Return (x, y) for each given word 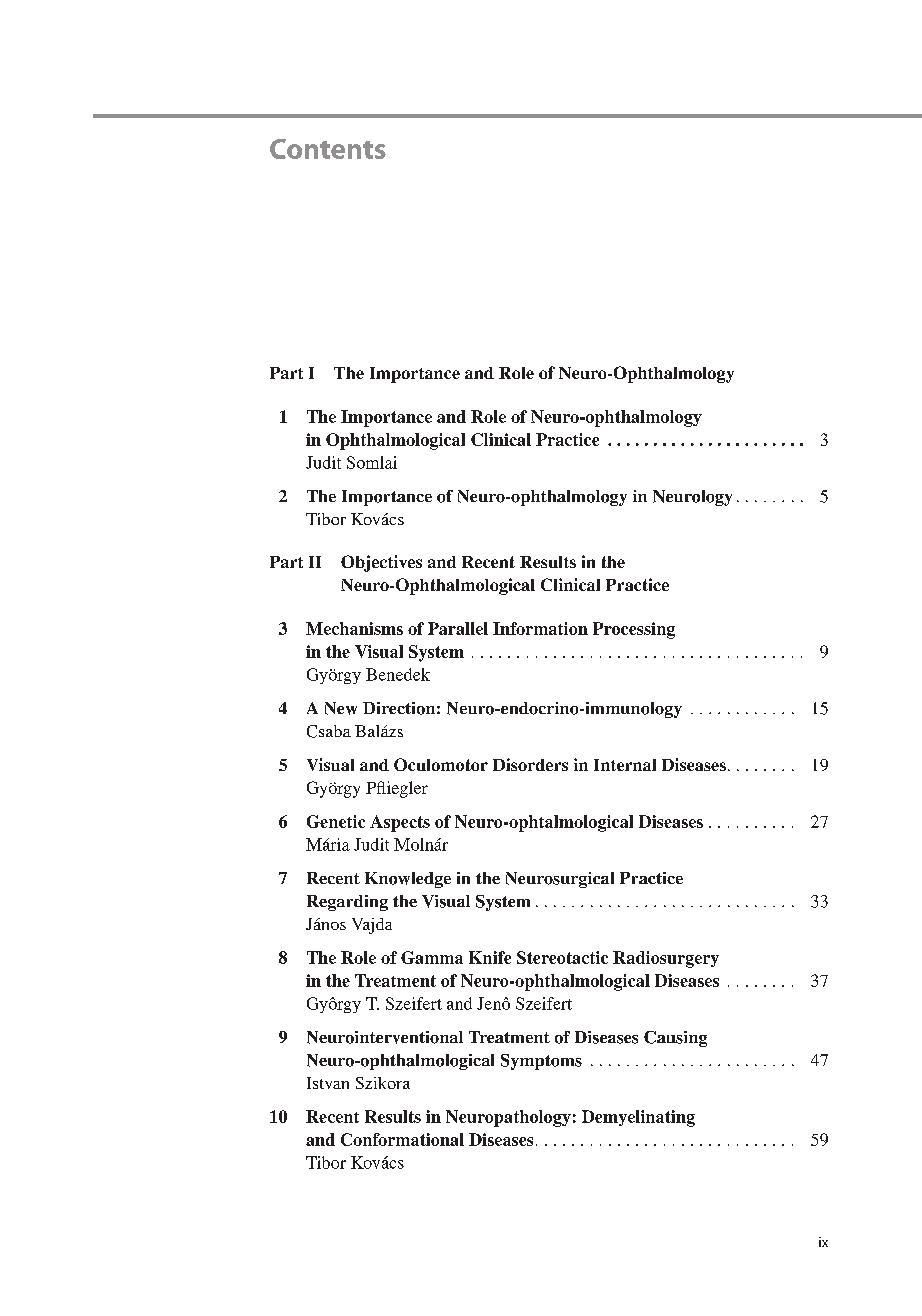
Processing (634, 630)
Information (540, 628)
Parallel (458, 628)
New (341, 708)
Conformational (402, 1139)
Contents (328, 149)
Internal (625, 765)
